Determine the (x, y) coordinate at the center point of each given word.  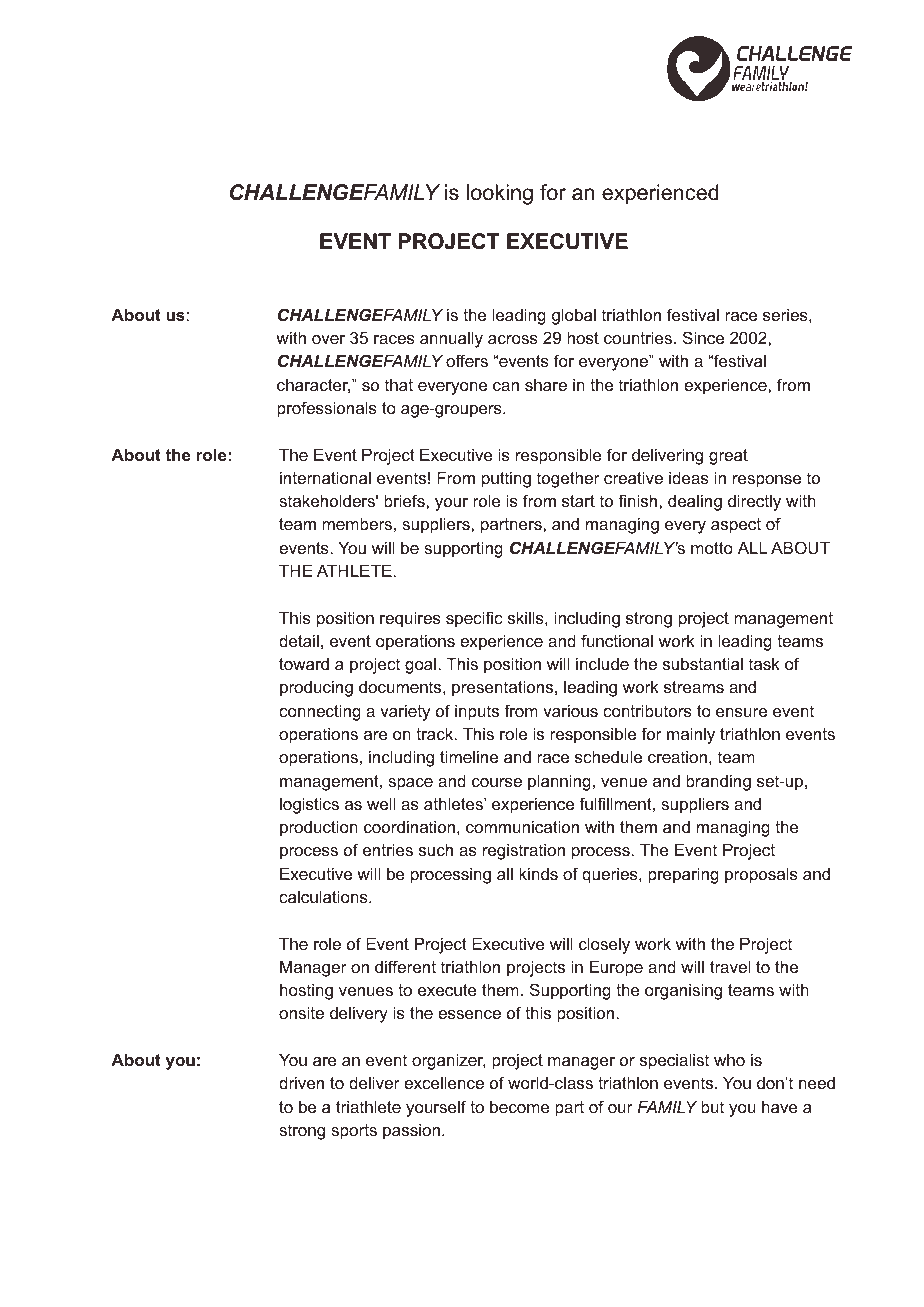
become (520, 1106)
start (578, 501)
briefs (405, 500)
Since (703, 337)
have (780, 1106)
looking (500, 194)
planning (559, 782)
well (381, 803)
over (328, 339)
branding (718, 782)
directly (754, 502)
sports (354, 1132)
